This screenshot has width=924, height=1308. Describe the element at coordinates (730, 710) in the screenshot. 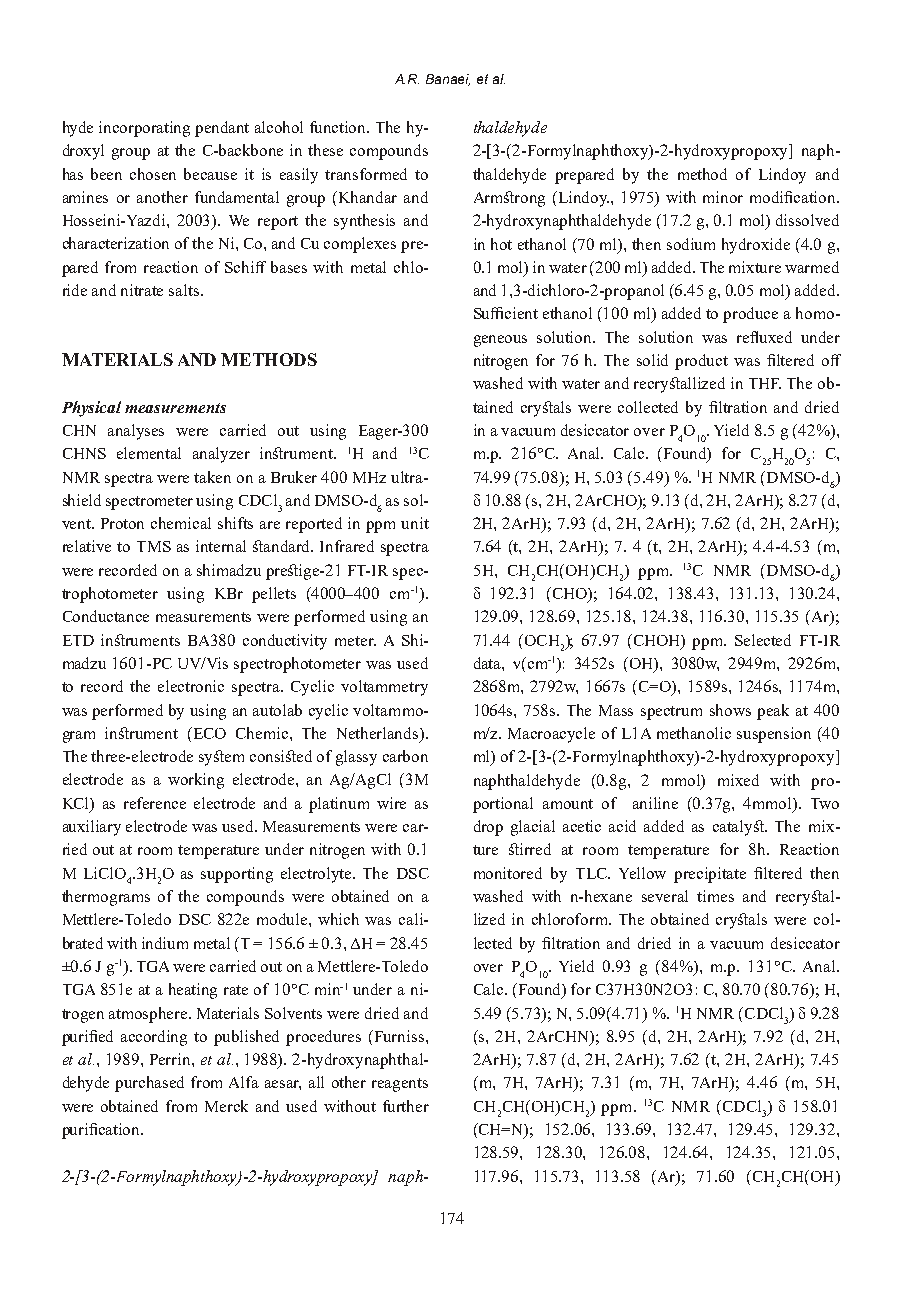

I see `shows` at that location.
